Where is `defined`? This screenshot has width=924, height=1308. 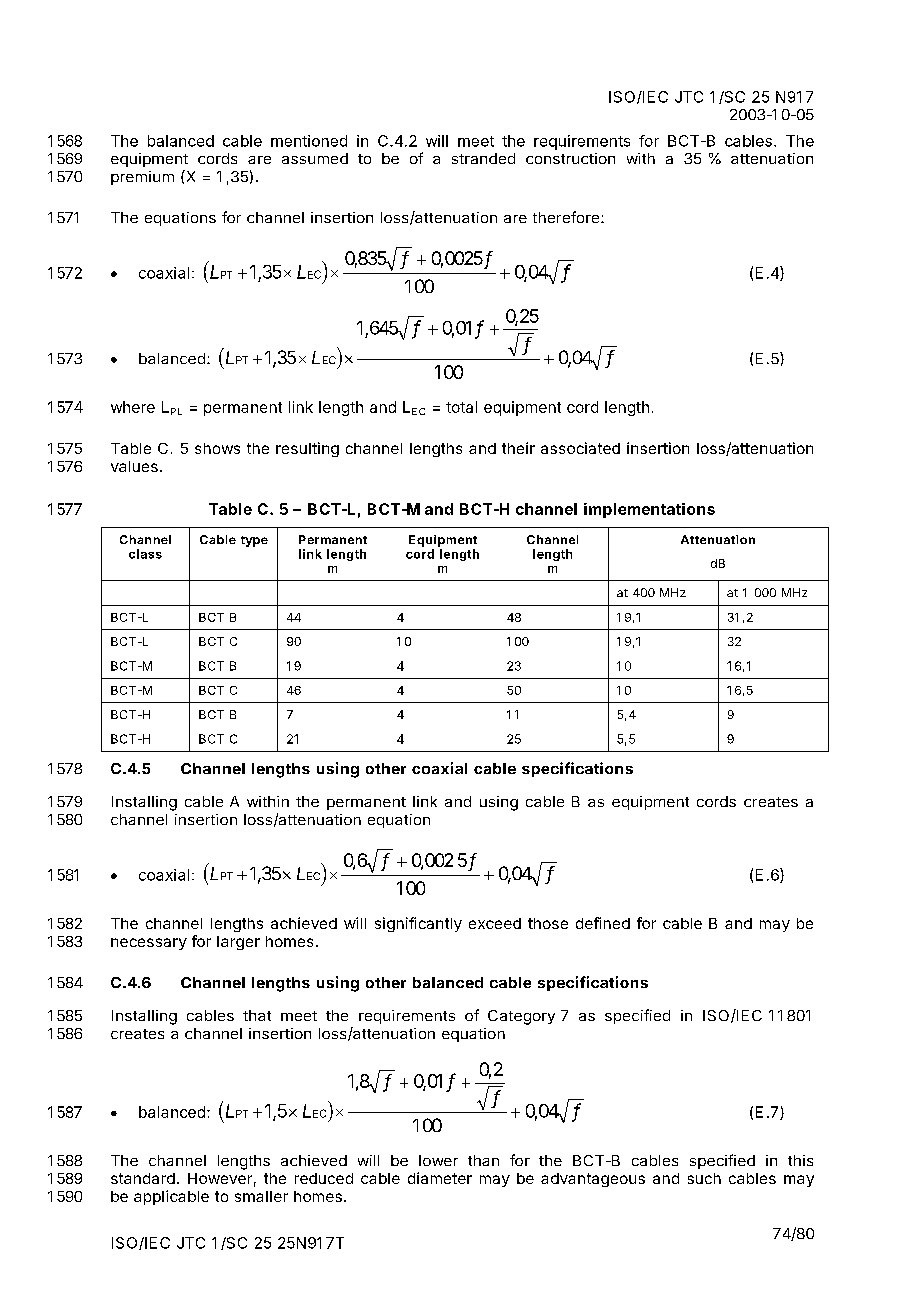
defined is located at coordinates (603, 923).
